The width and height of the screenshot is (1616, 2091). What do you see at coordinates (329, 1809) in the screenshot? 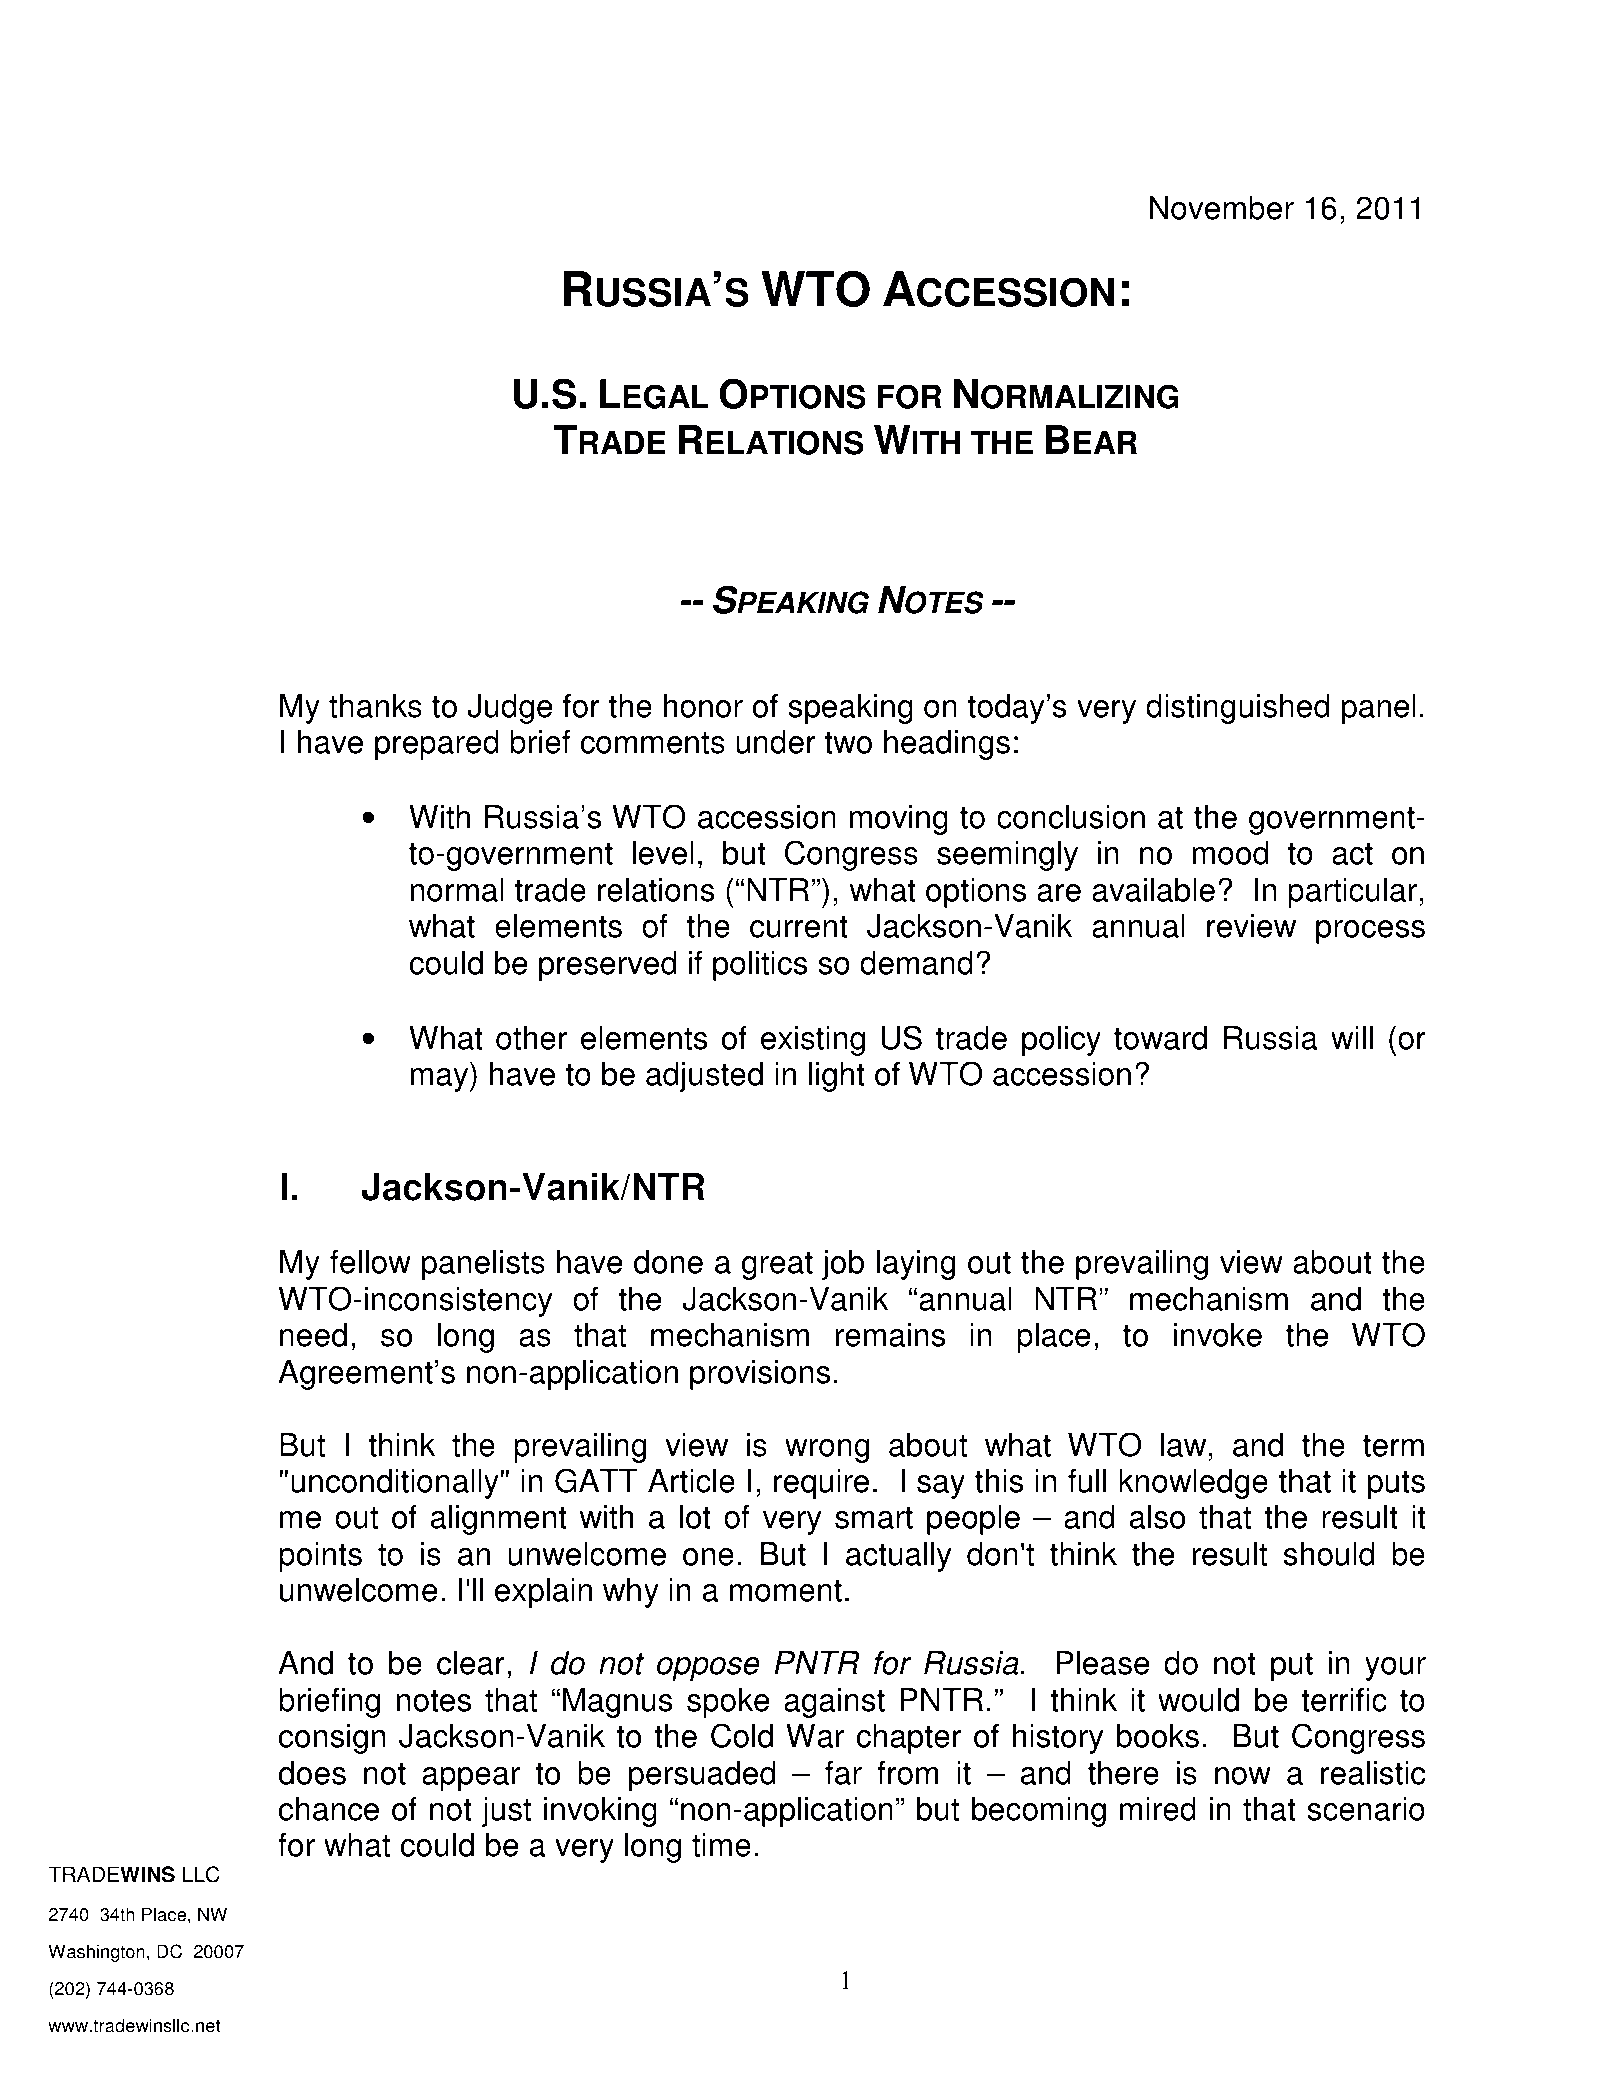
I see `chance` at bounding box center [329, 1809].
